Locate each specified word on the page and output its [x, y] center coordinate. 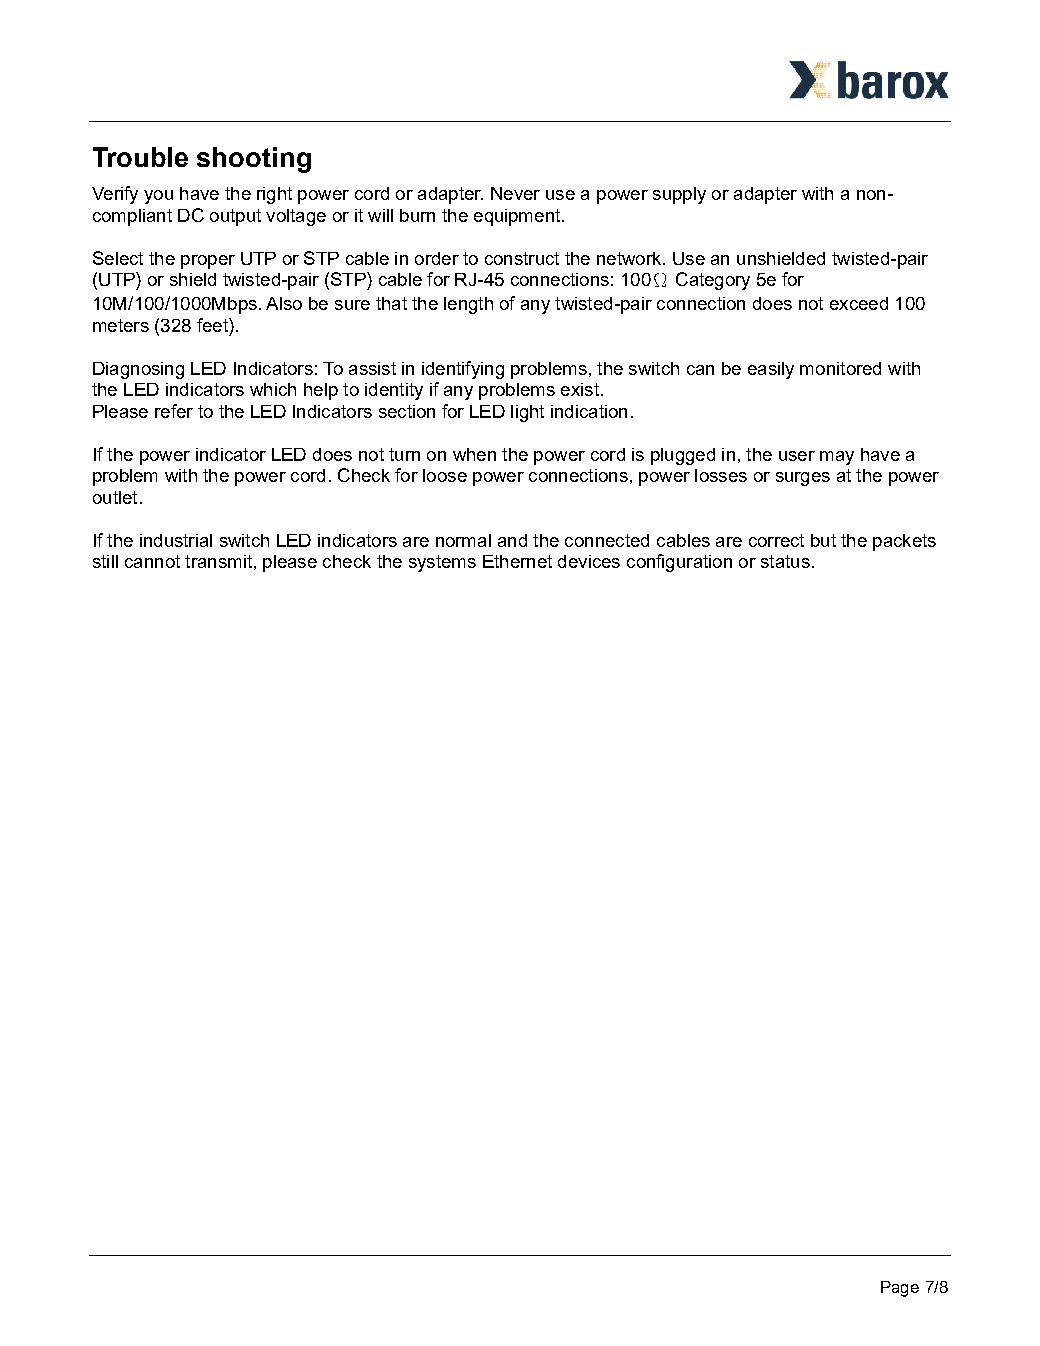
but [823, 540]
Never [515, 193]
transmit [218, 561]
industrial [176, 540]
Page [900, 1289]
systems [442, 563]
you [158, 197]
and [512, 540]
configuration [679, 563]
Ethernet [517, 561]
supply [679, 195]
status [785, 561]
